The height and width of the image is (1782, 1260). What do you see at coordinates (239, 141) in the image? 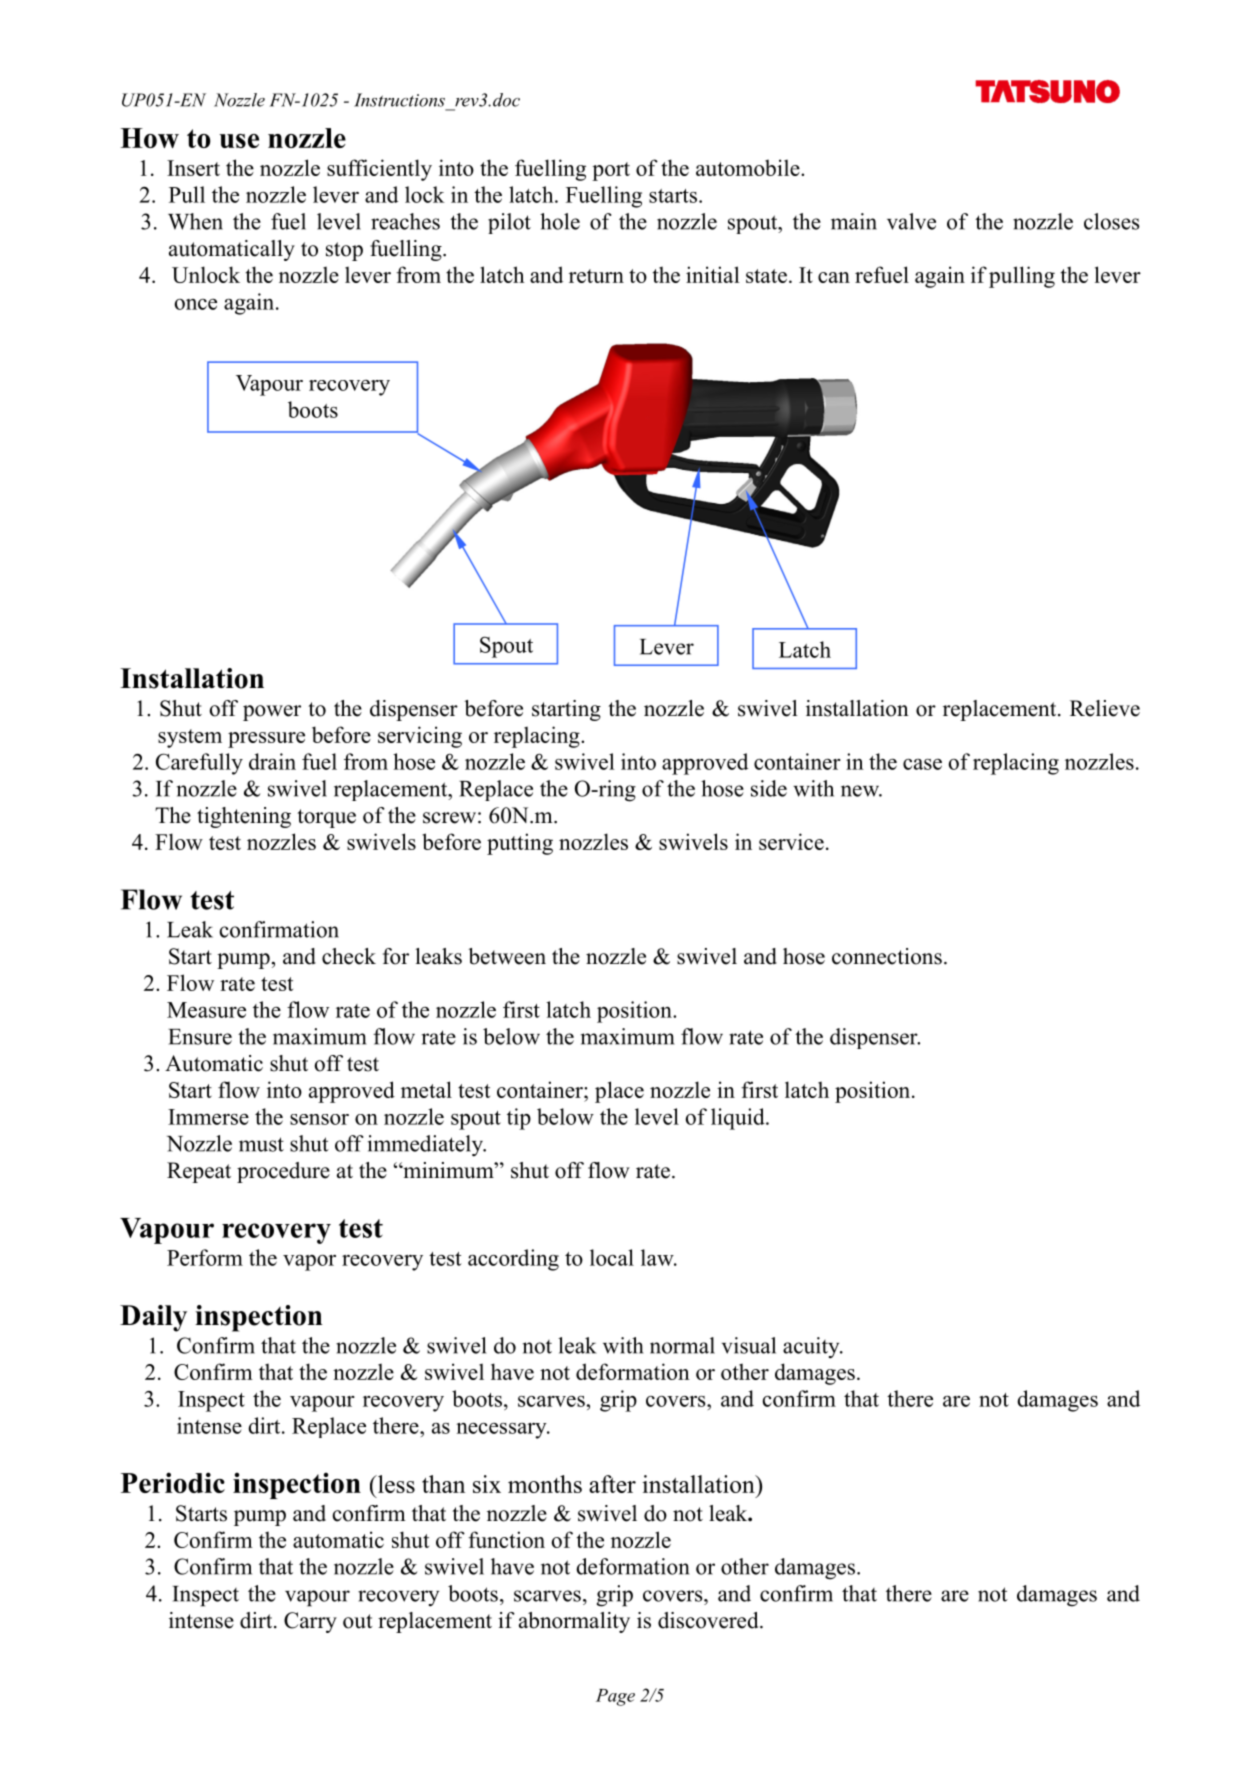
I see `use` at bounding box center [239, 141].
